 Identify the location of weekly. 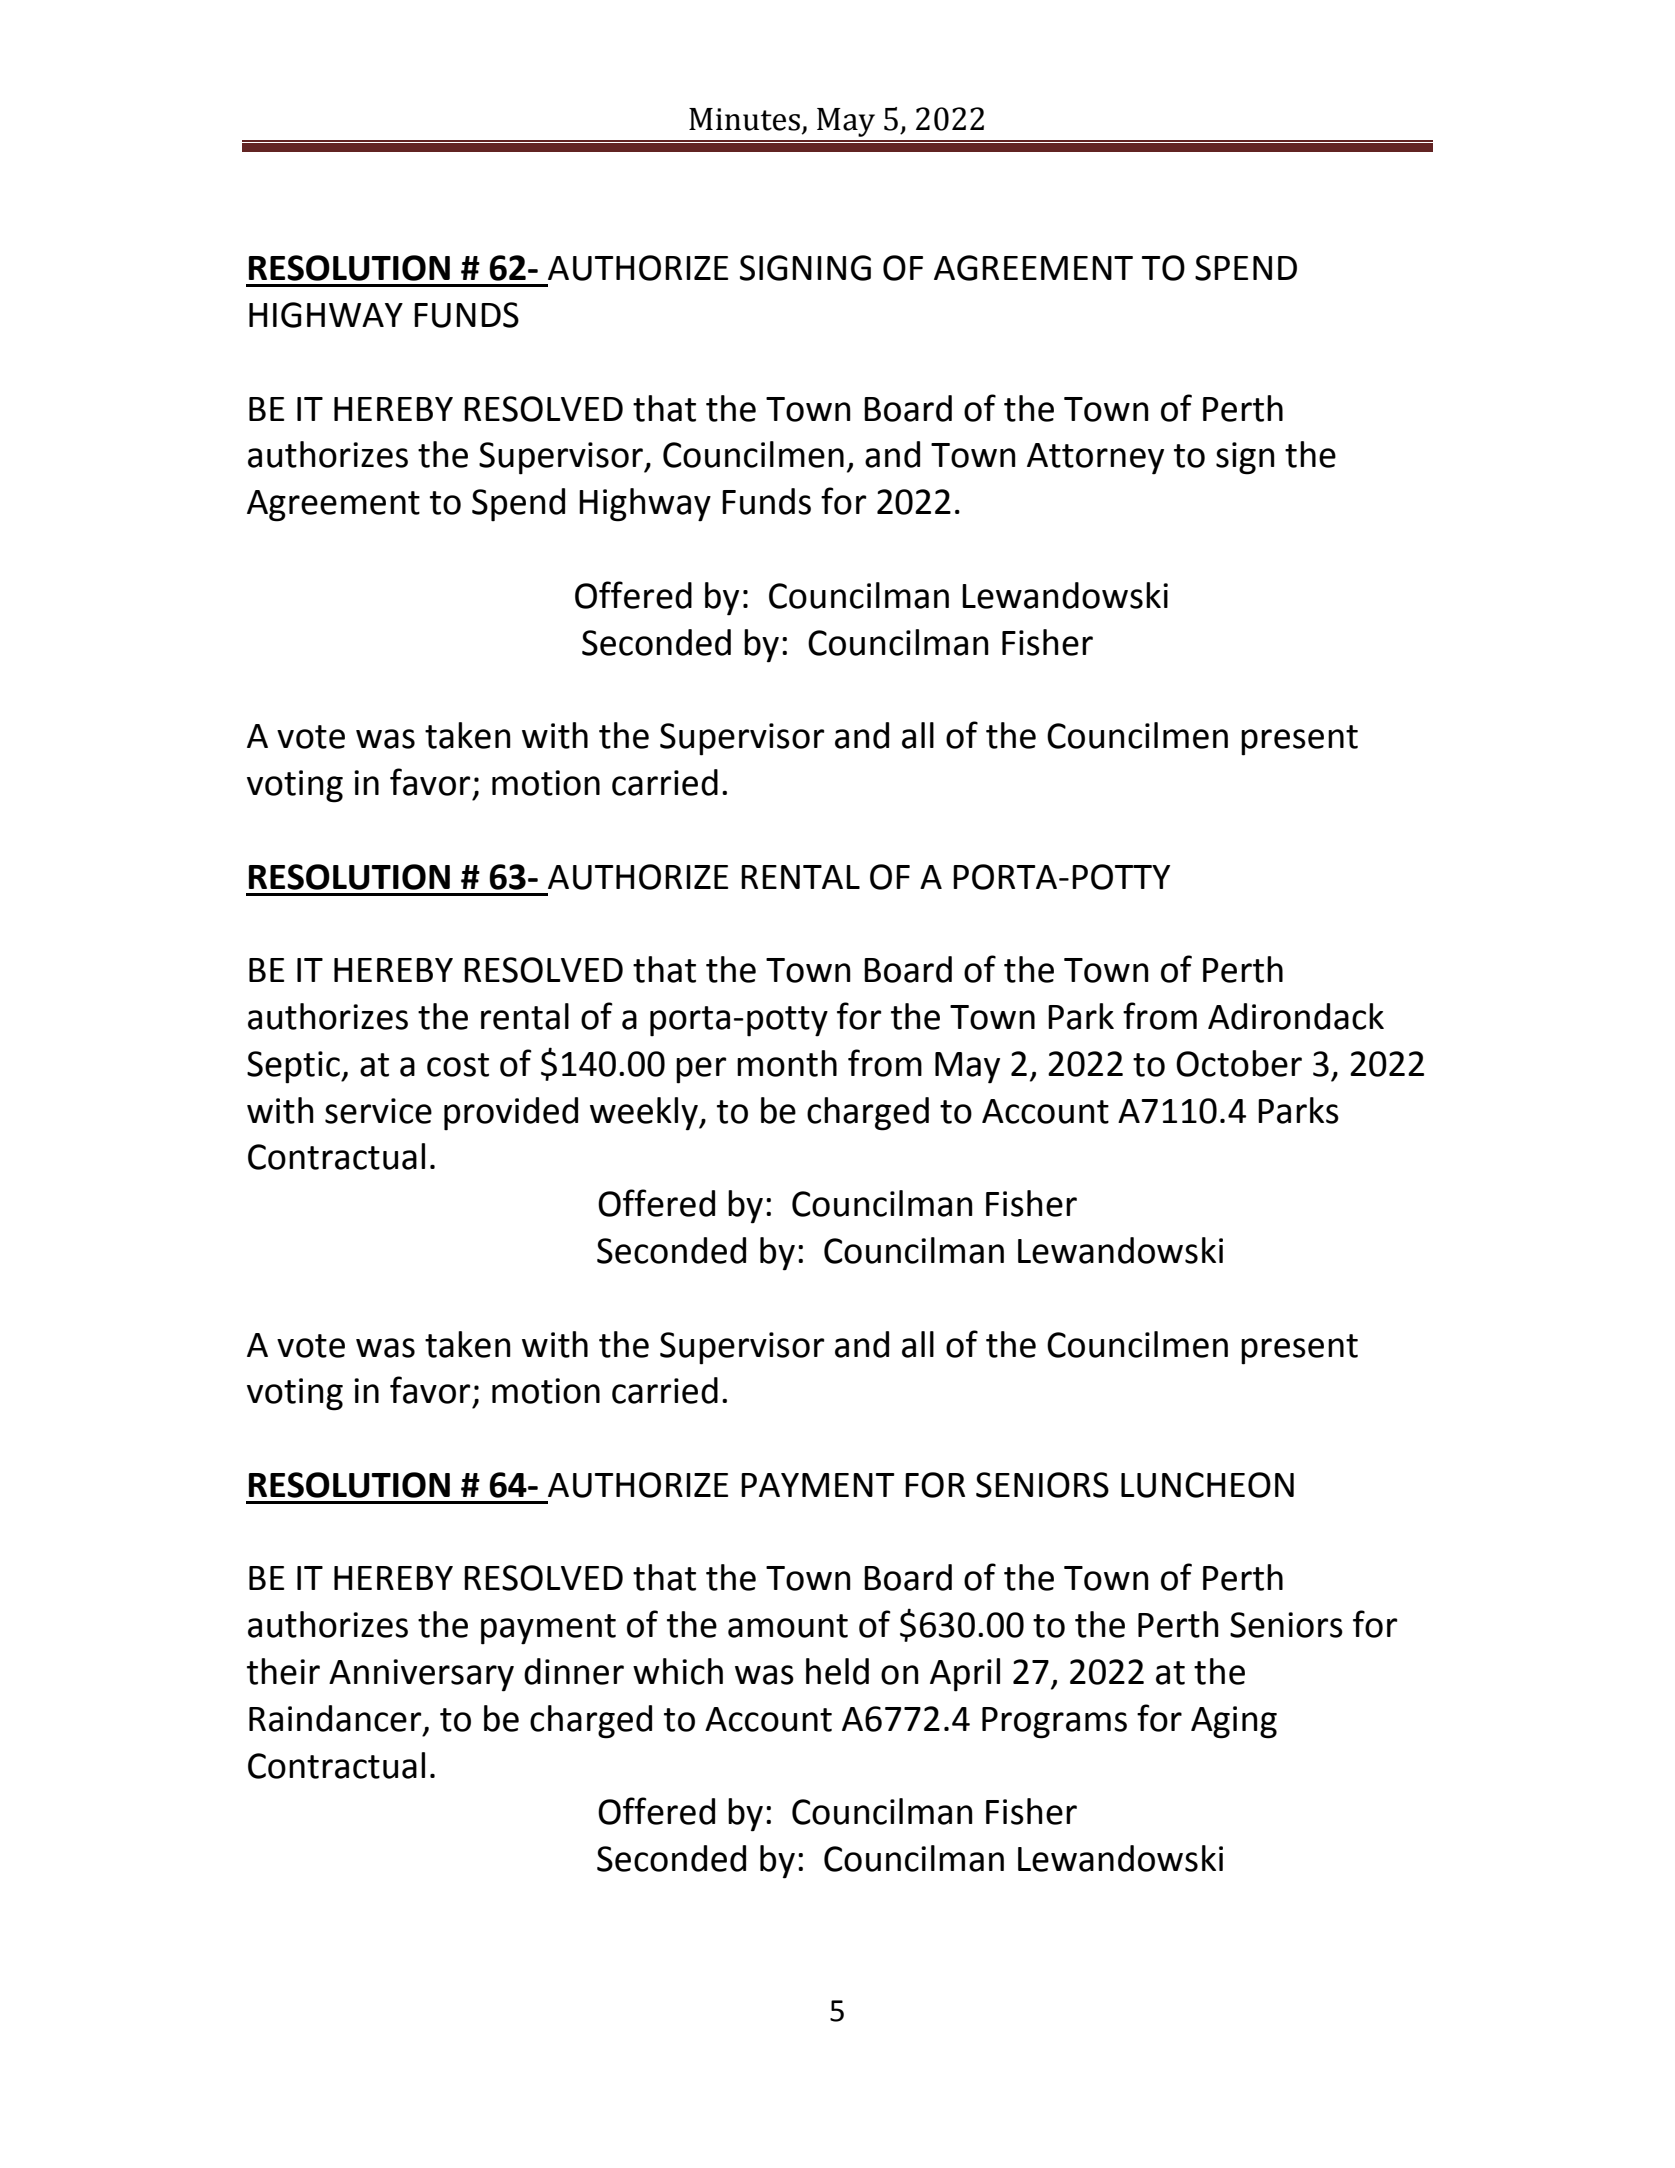
(645, 1114).
